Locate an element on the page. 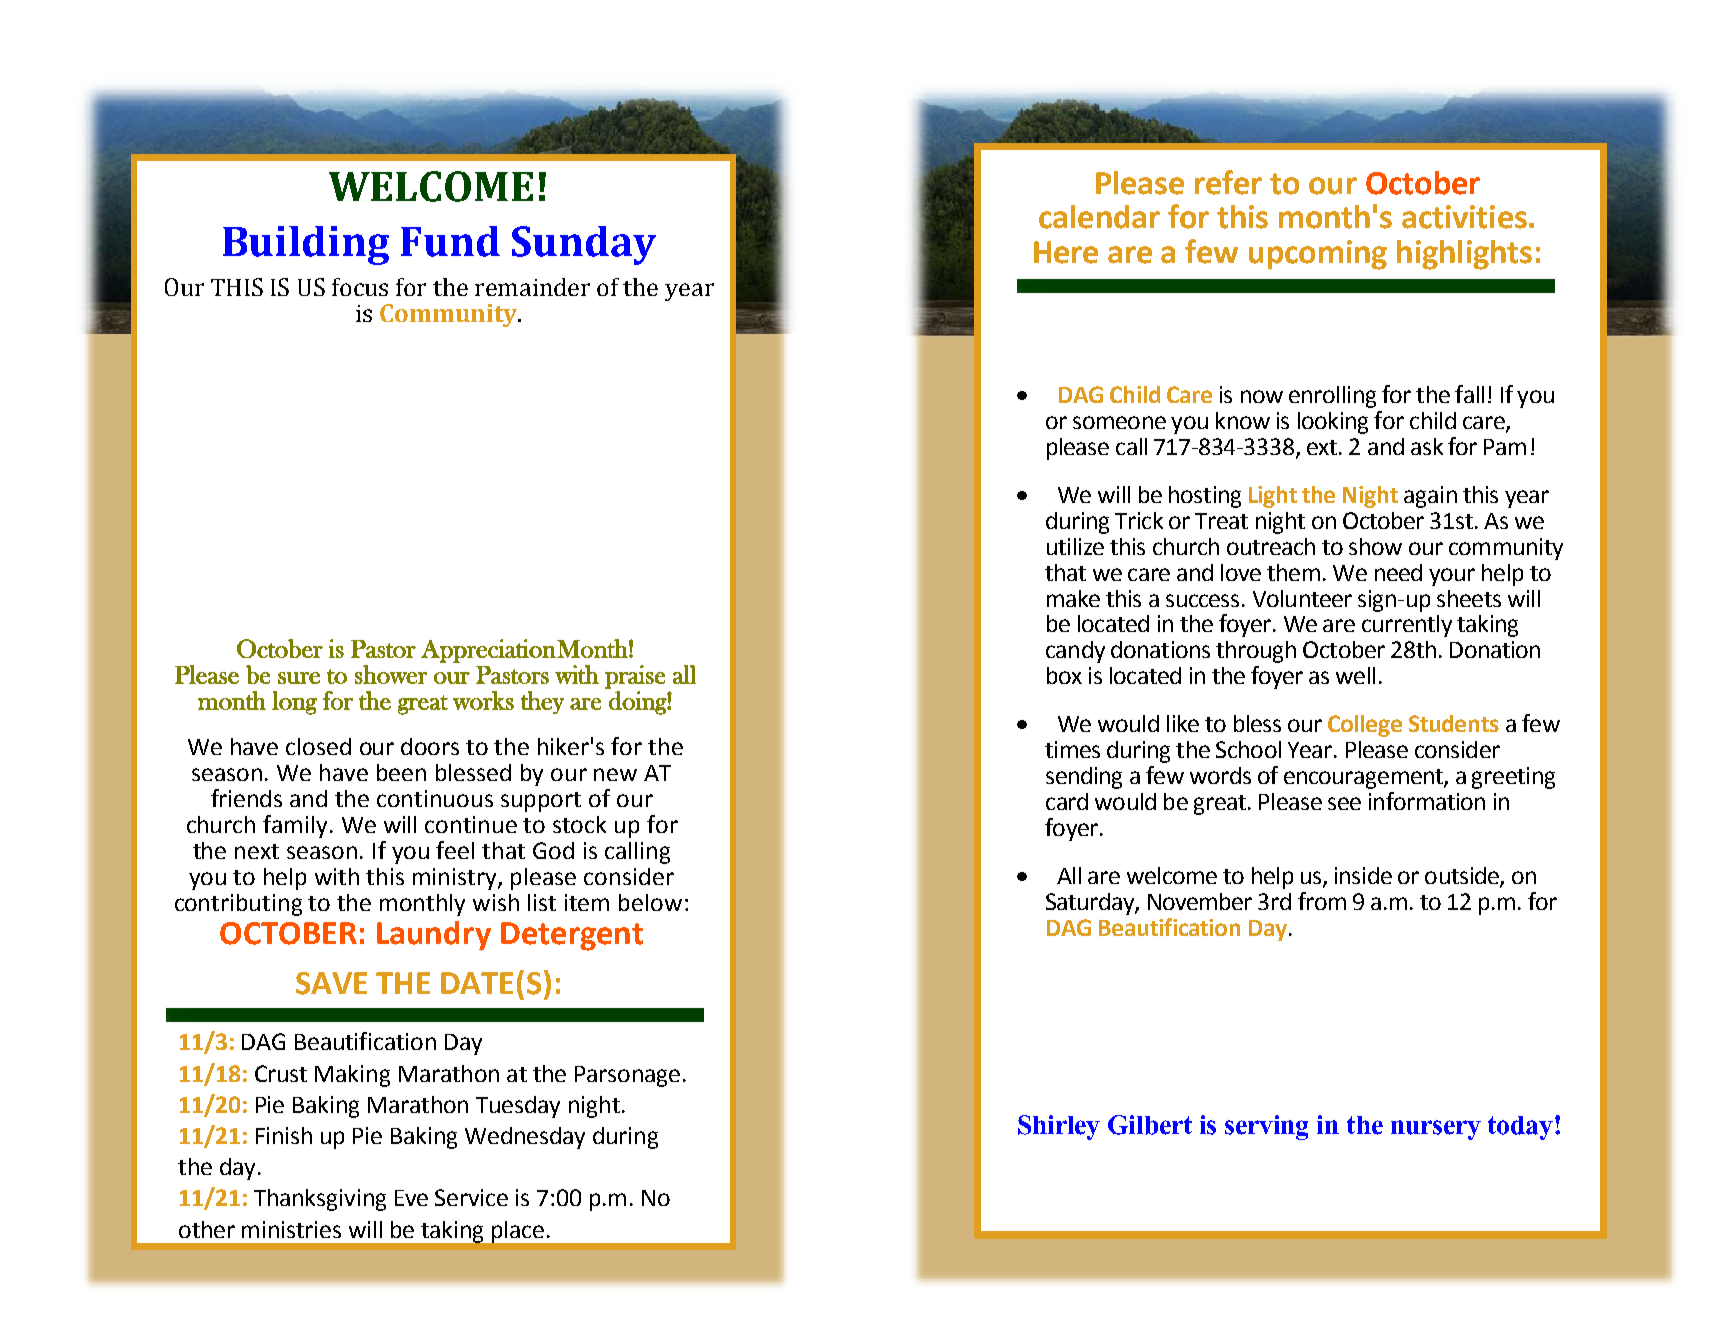  Shirley is located at coordinates (1059, 1127).
